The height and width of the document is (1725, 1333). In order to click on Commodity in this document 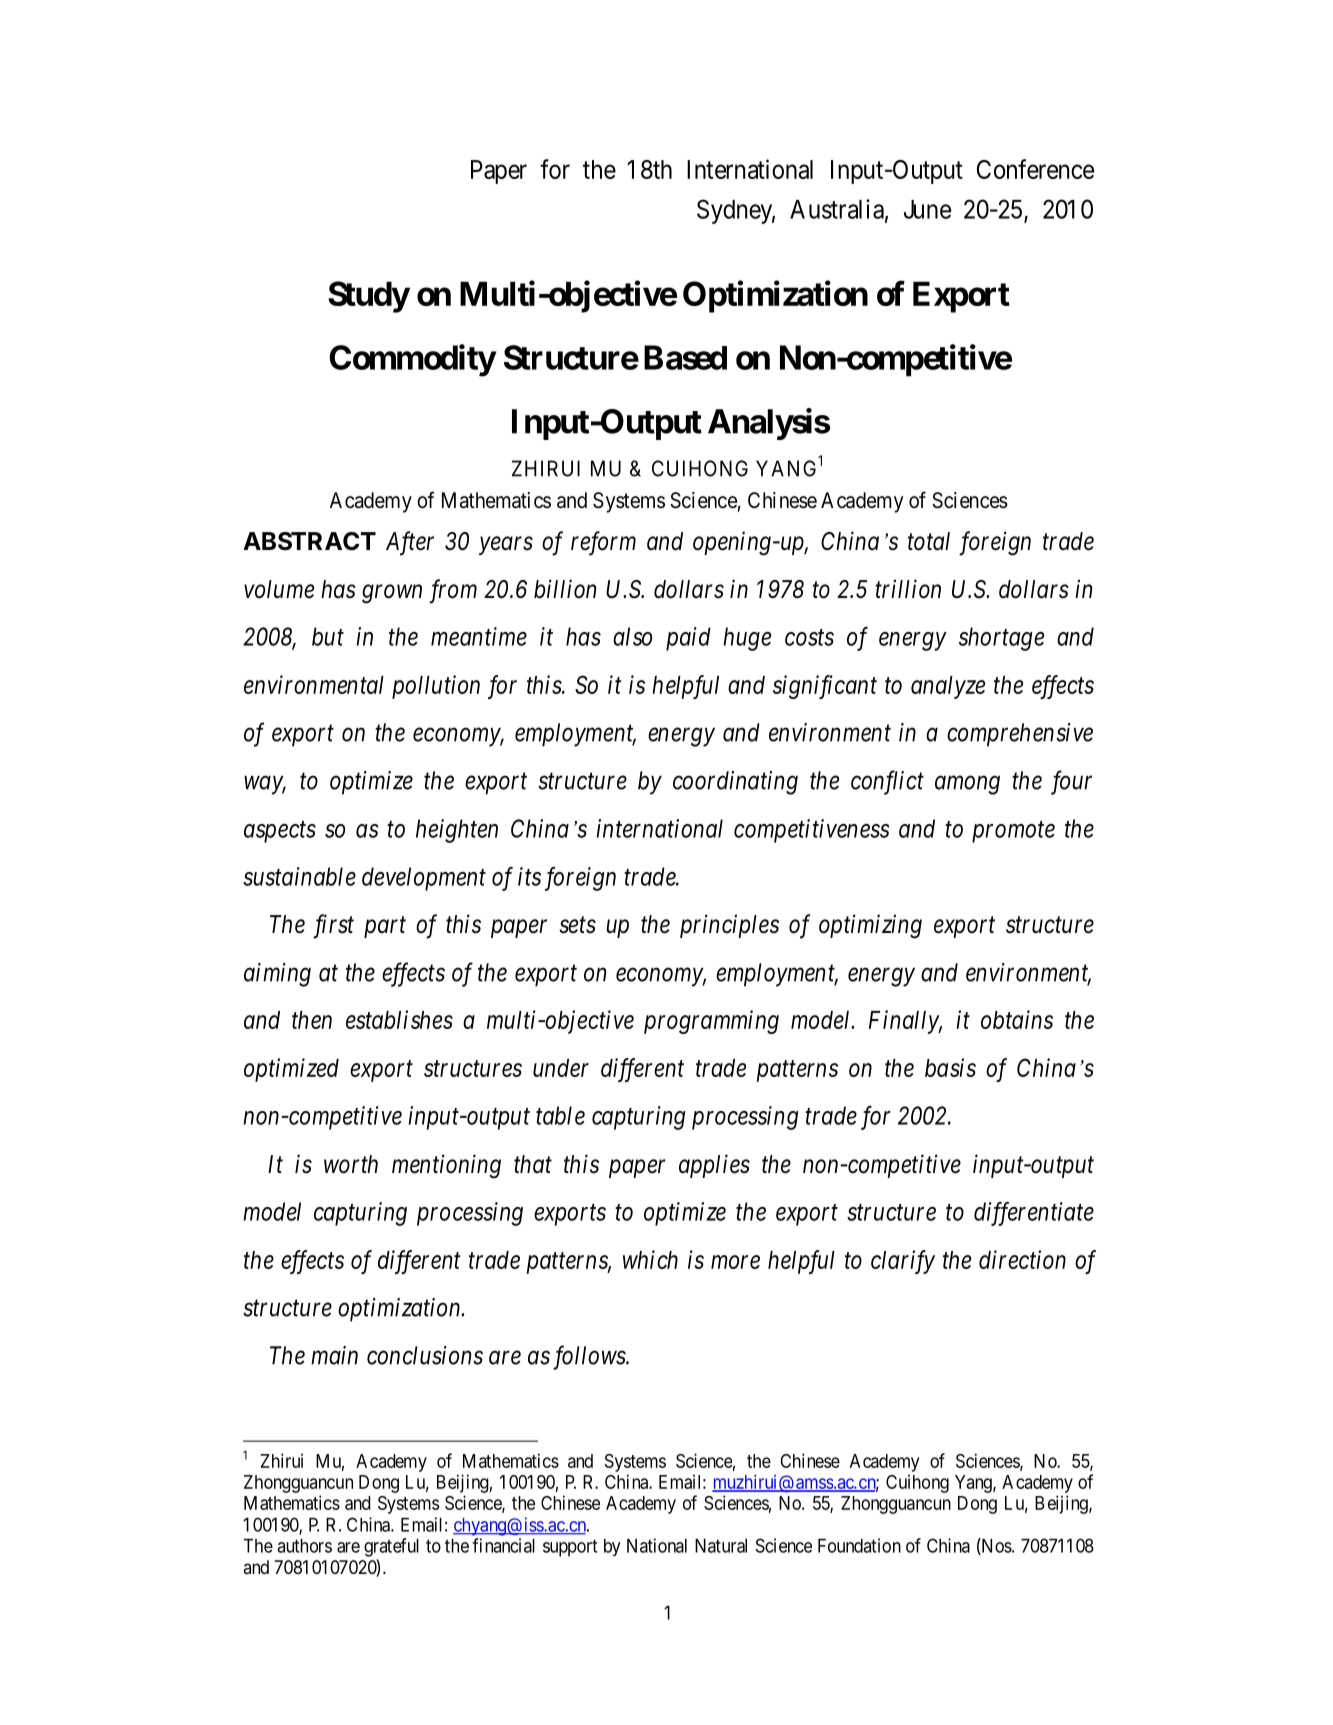, I will do `click(412, 360)`.
